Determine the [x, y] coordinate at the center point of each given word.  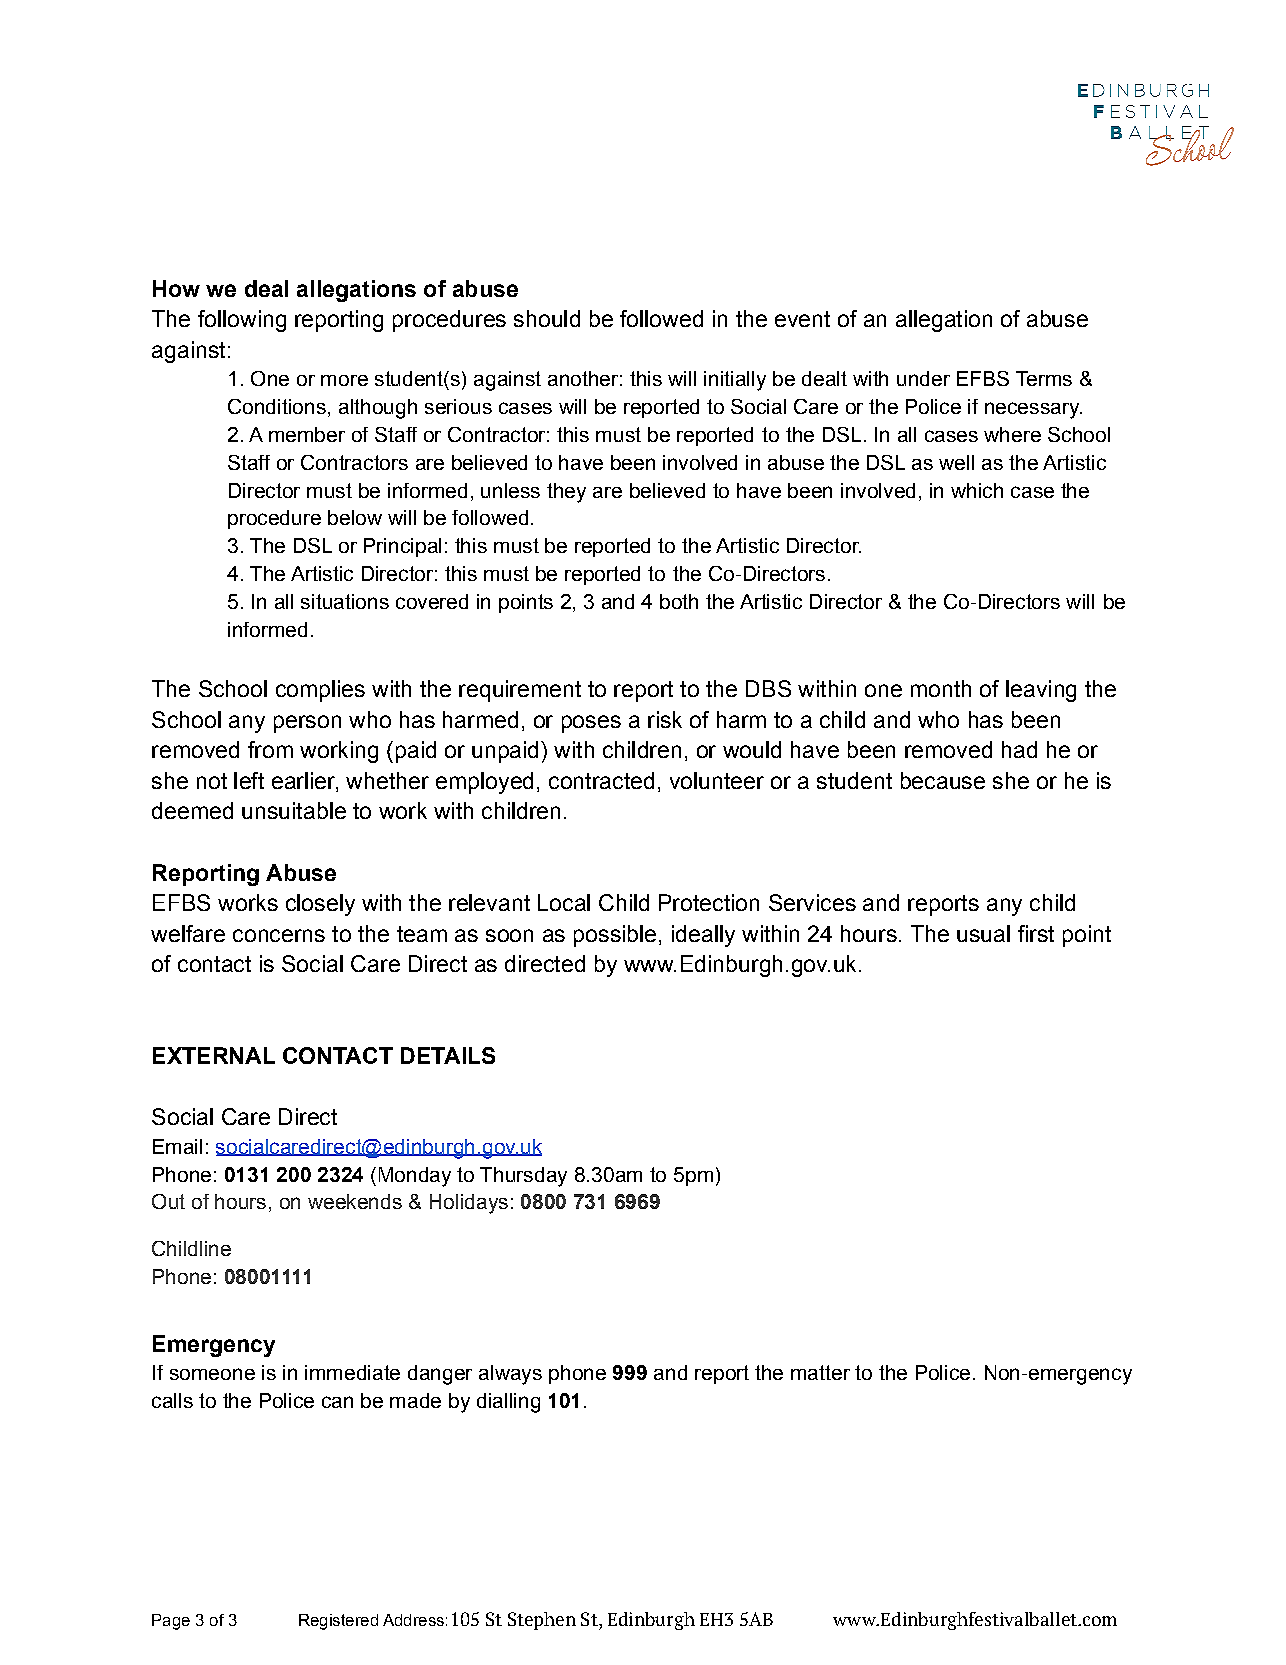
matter [820, 1372]
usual [983, 933]
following [242, 321]
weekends [355, 1201]
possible [615, 936]
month [941, 688]
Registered [338, 1622]
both [679, 601]
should [547, 318]
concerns [279, 935]
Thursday [523, 1177]
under [923, 378]
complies [320, 691]
